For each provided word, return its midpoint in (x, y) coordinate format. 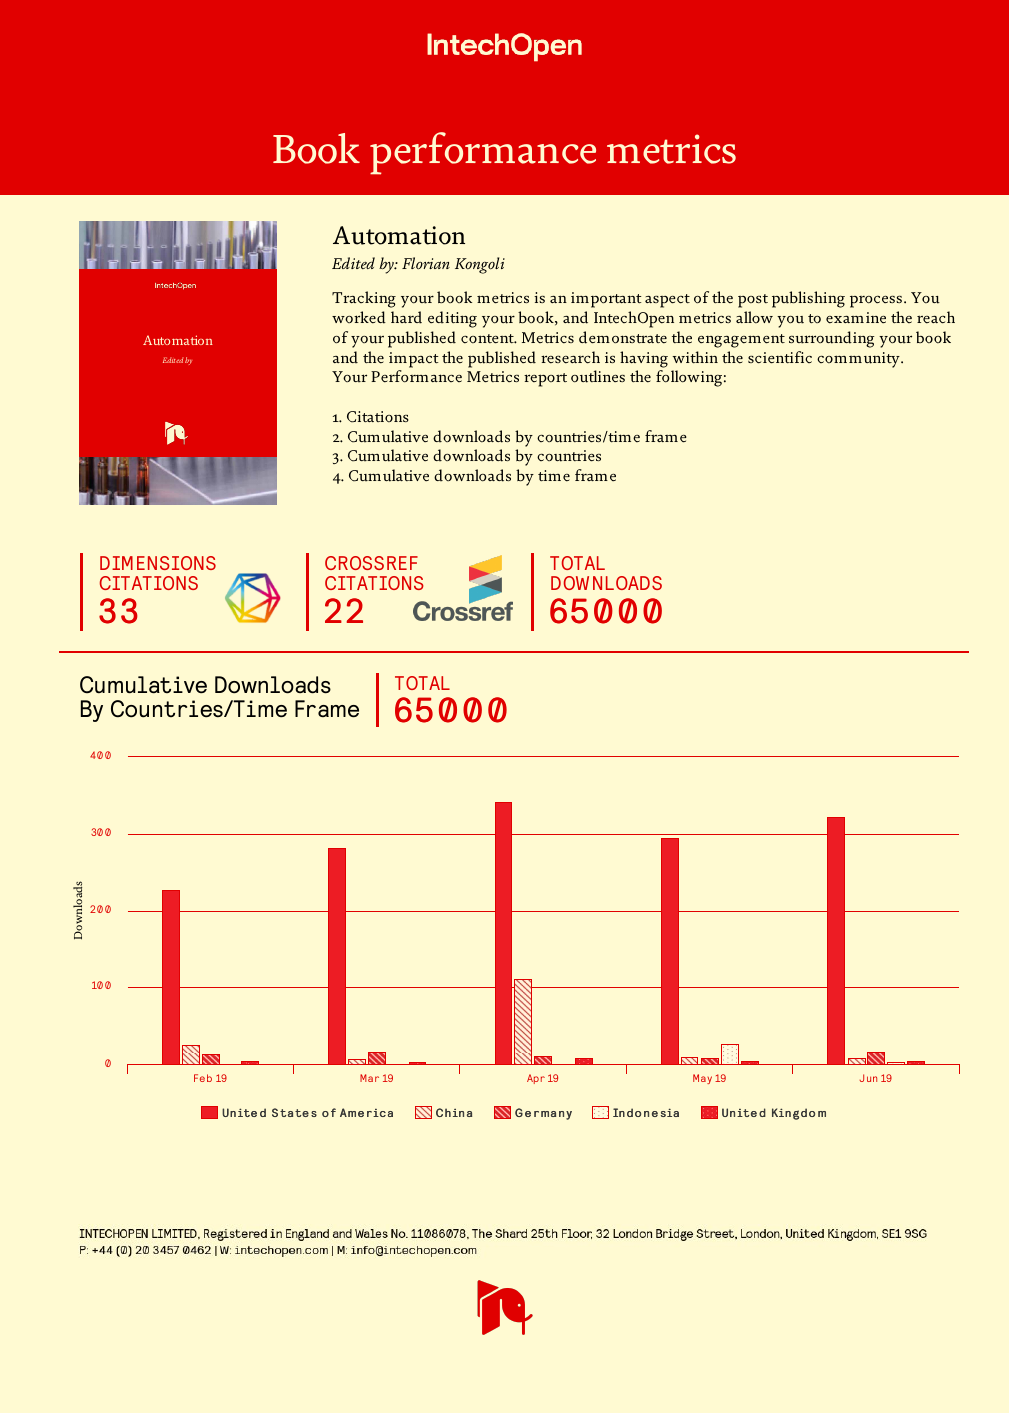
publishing (808, 299)
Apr (536, 1079)
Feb (203, 1078)
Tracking (364, 299)
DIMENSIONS (158, 563)
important (606, 300)
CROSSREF (371, 563)
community (859, 360)
